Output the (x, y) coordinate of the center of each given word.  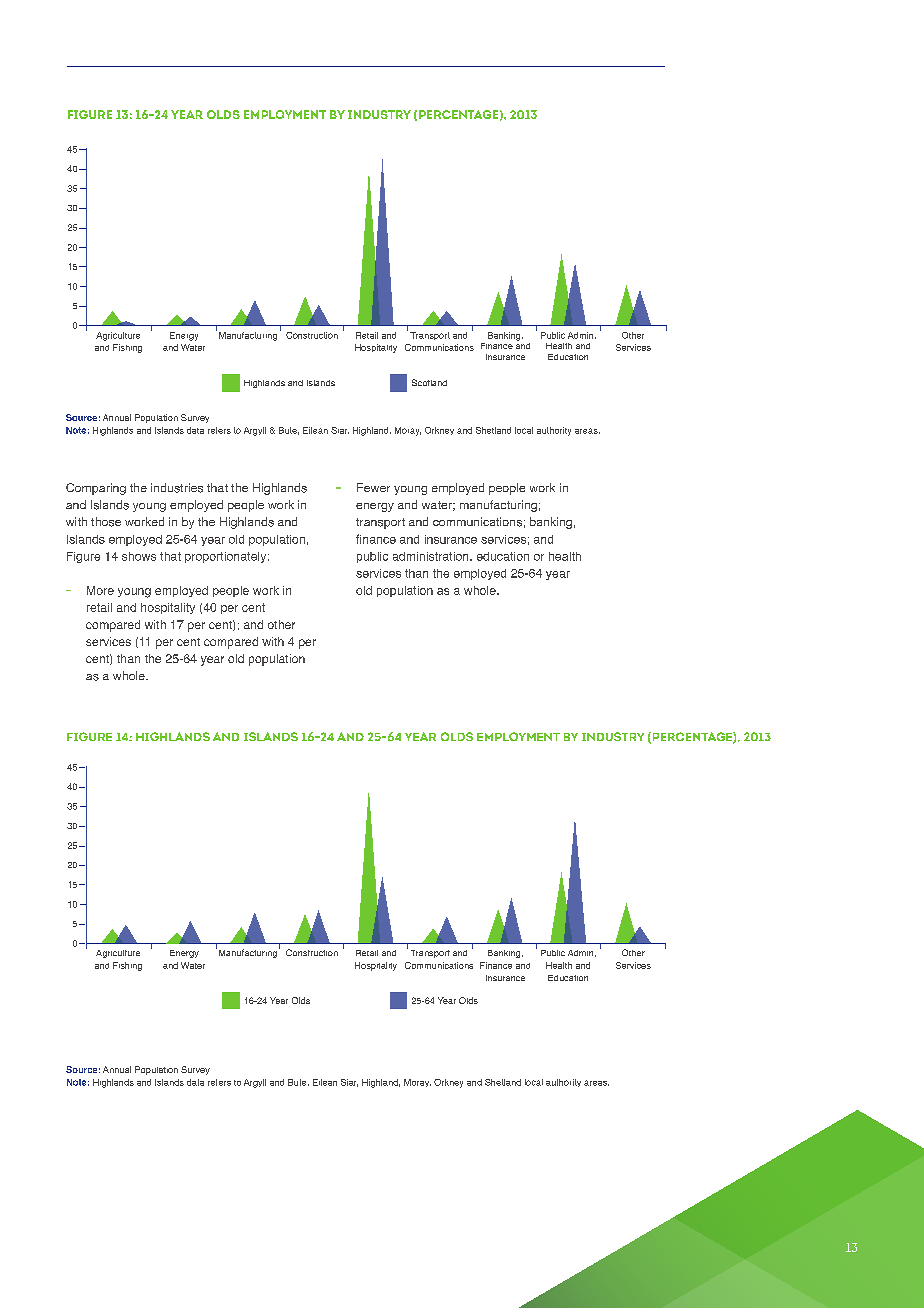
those (106, 522)
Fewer (373, 487)
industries (177, 488)
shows (139, 556)
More (100, 590)
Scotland (429, 382)
